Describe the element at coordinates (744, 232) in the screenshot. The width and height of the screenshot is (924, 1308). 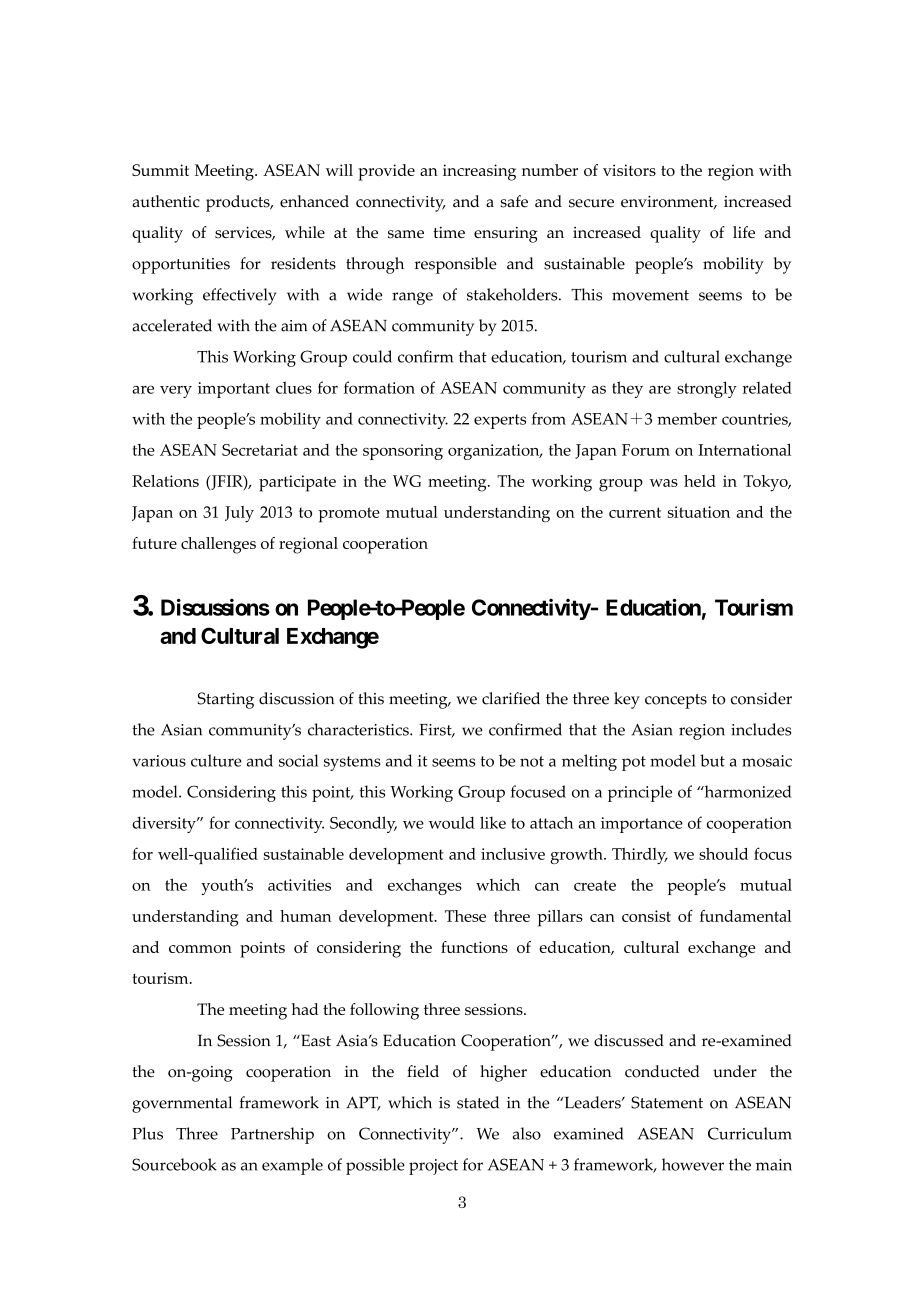
I see `life` at that location.
